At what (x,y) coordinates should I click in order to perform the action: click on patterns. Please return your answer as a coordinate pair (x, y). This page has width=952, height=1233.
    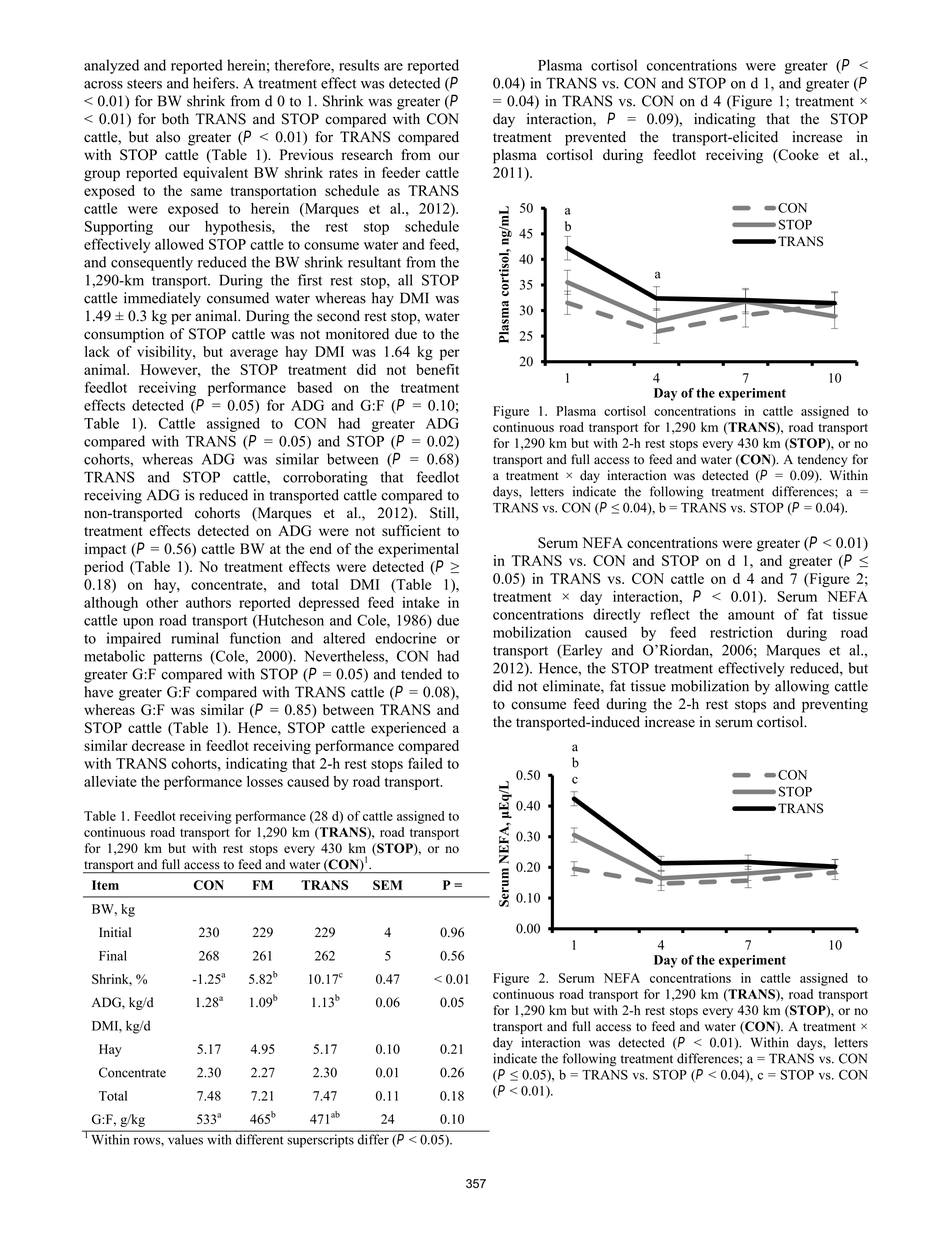
    Looking at the image, I should click on (177, 658).
